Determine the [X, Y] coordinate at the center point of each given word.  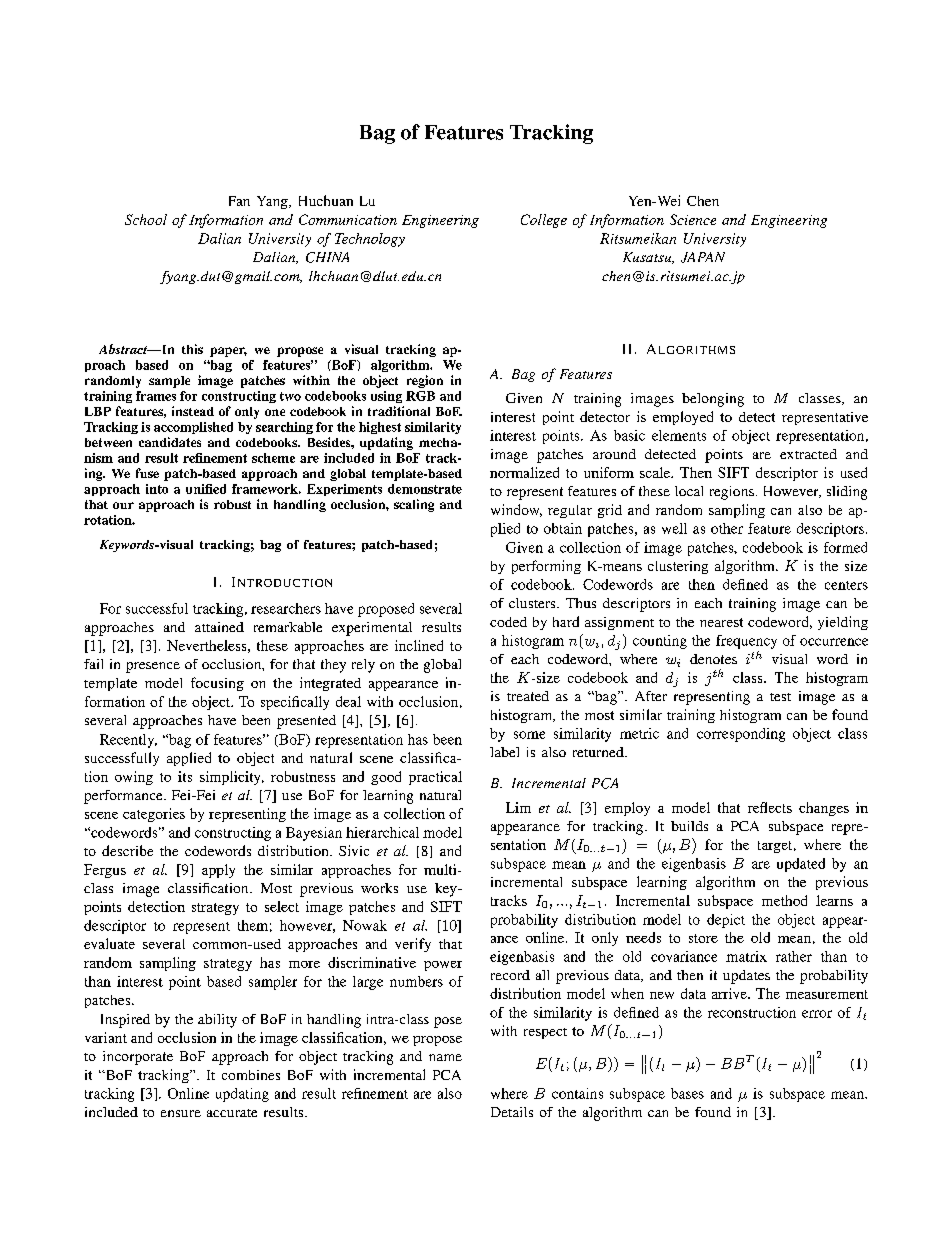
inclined [419, 645]
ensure [181, 1113]
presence [153, 667]
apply [218, 871]
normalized [524, 472]
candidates [170, 442]
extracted [808, 454]
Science [693, 219]
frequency [746, 642]
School [146, 219]
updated [801, 865]
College [544, 221]
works [379, 888]
